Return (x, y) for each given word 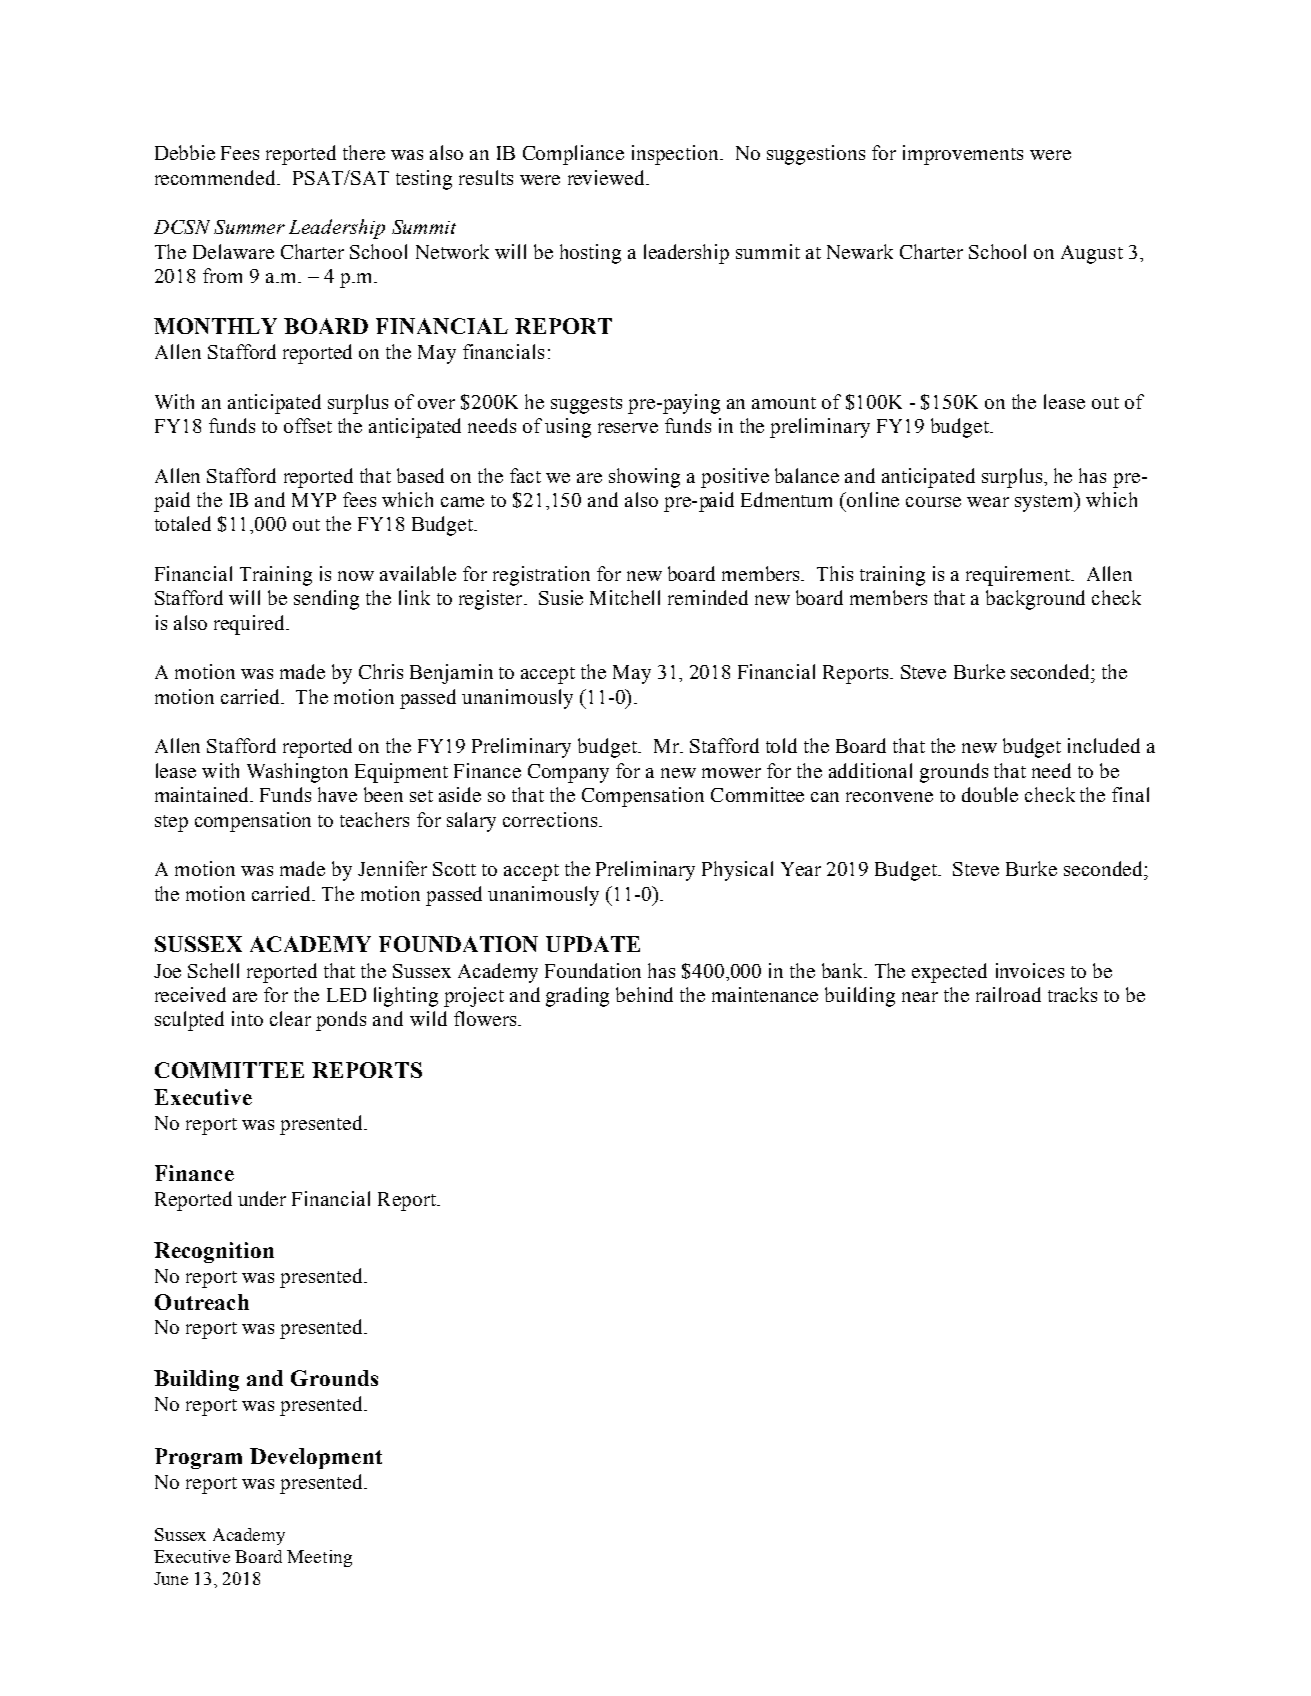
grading (577, 997)
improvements (963, 155)
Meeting (319, 1558)
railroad (1008, 994)
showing (644, 478)
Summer (249, 227)
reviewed (607, 177)
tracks (1072, 994)
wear (988, 502)
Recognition (214, 1252)
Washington (297, 773)
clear (290, 1018)
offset (308, 425)
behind (644, 994)
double (990, 794)
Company (568, 773)
